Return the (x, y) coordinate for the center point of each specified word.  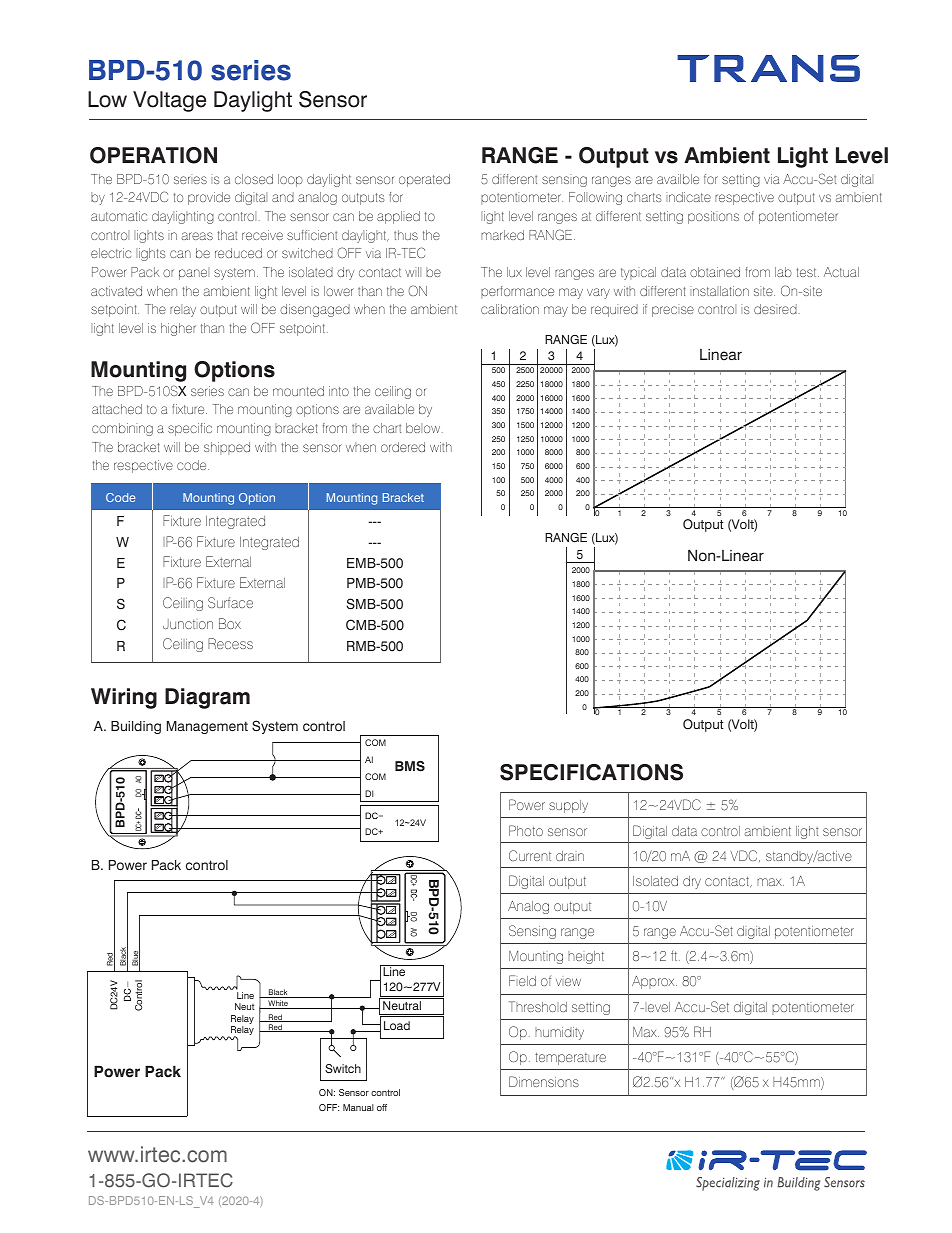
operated (424, 180)
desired (775, 309)
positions (713, 217)
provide (209, 198)
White (278, 1004)
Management (207, 727)
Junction (188, 624)
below (424, 428)
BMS (410, 766)
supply (568, 806)
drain (570, 856)
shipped (227, 448)
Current (530, 855)
